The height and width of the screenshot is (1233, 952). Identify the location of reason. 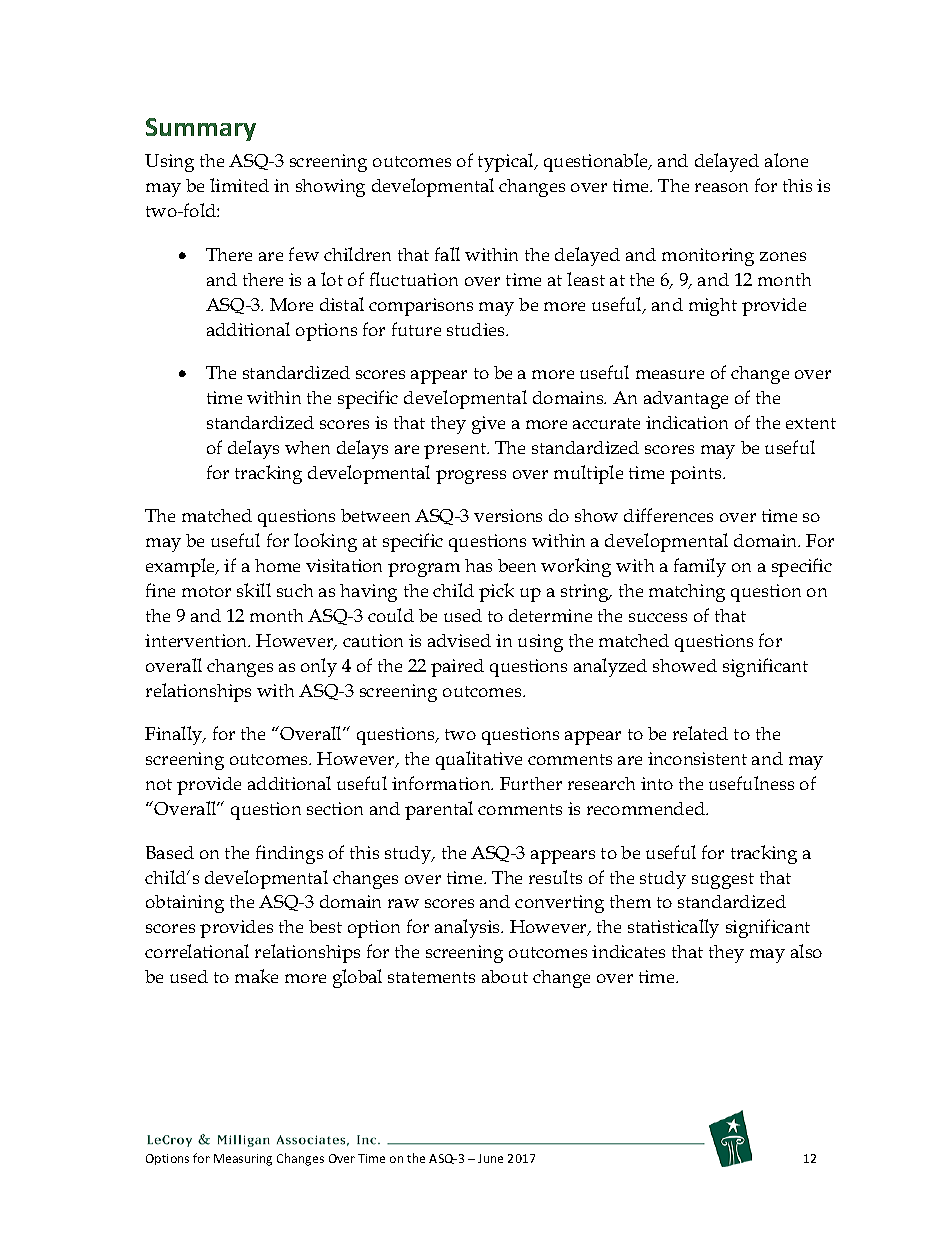
(721, 187).
